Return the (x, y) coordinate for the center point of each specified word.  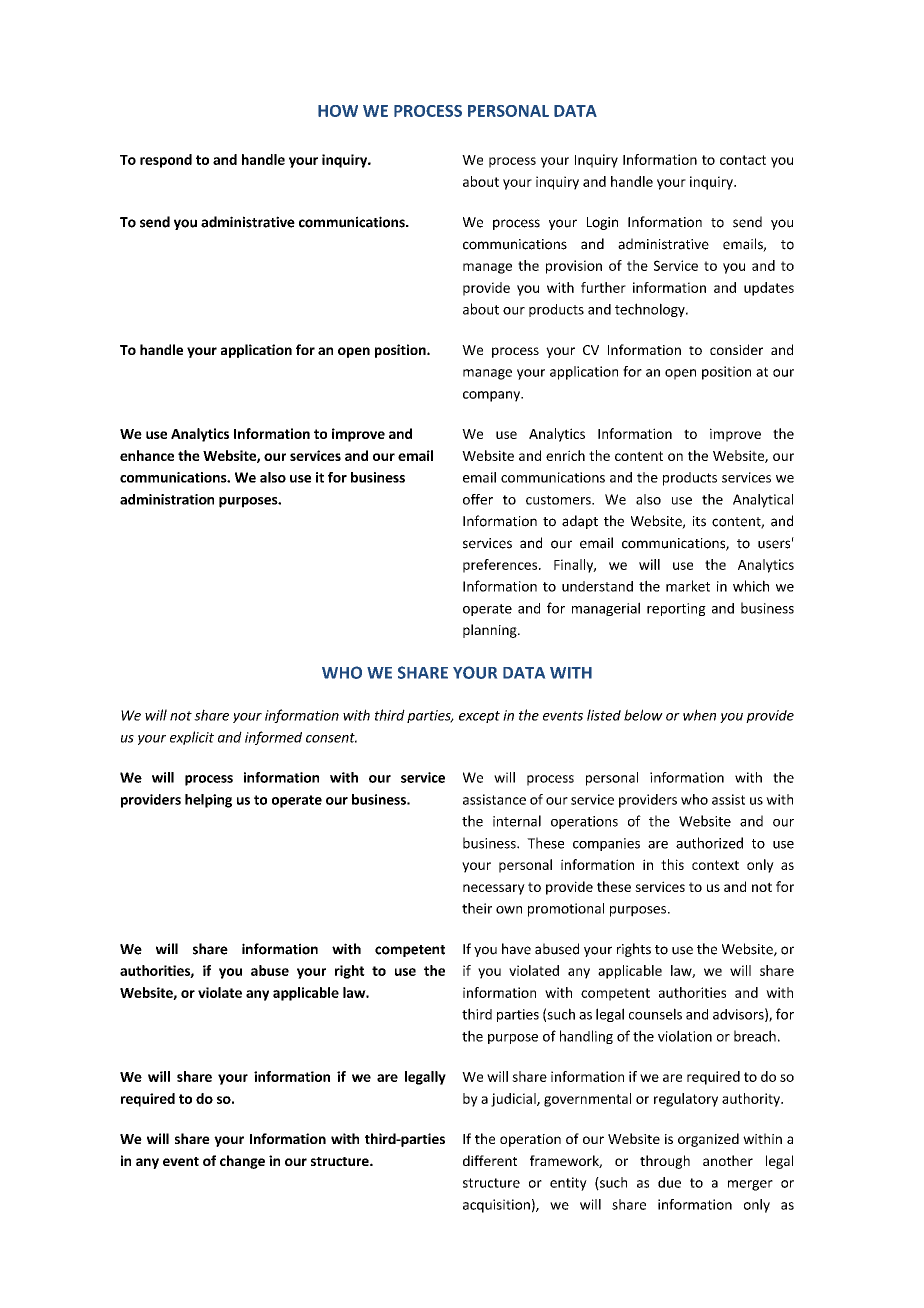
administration (167, 499)
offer (478, 499)
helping (208, 801)
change (242, 1162)
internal (517, 821)
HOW (338, 111)
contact (743, 160)
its (699, 521)
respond (166, 161)
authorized (709, 843)
